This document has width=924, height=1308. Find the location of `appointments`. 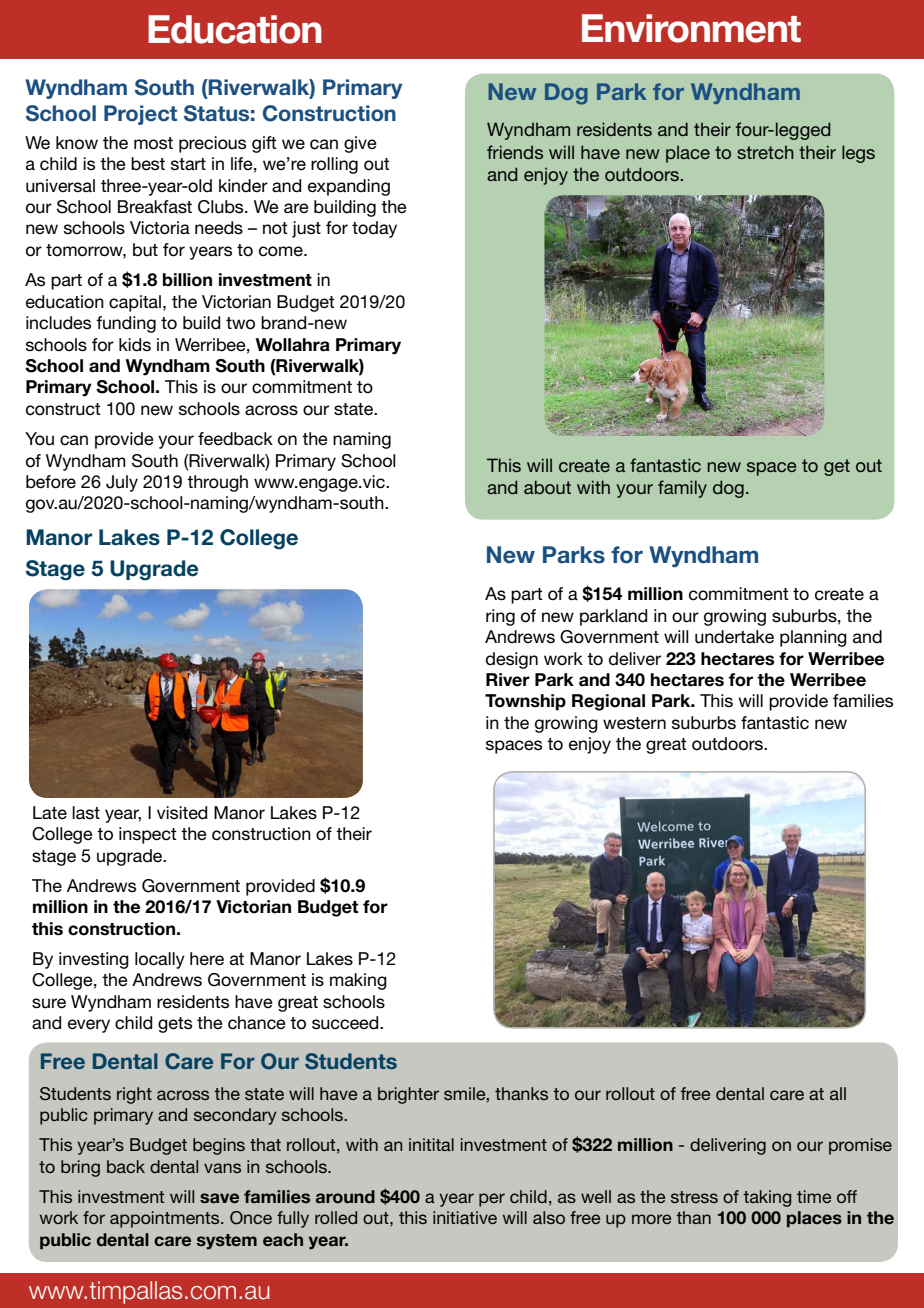

appointments is located at coordinates (166, 1219).
